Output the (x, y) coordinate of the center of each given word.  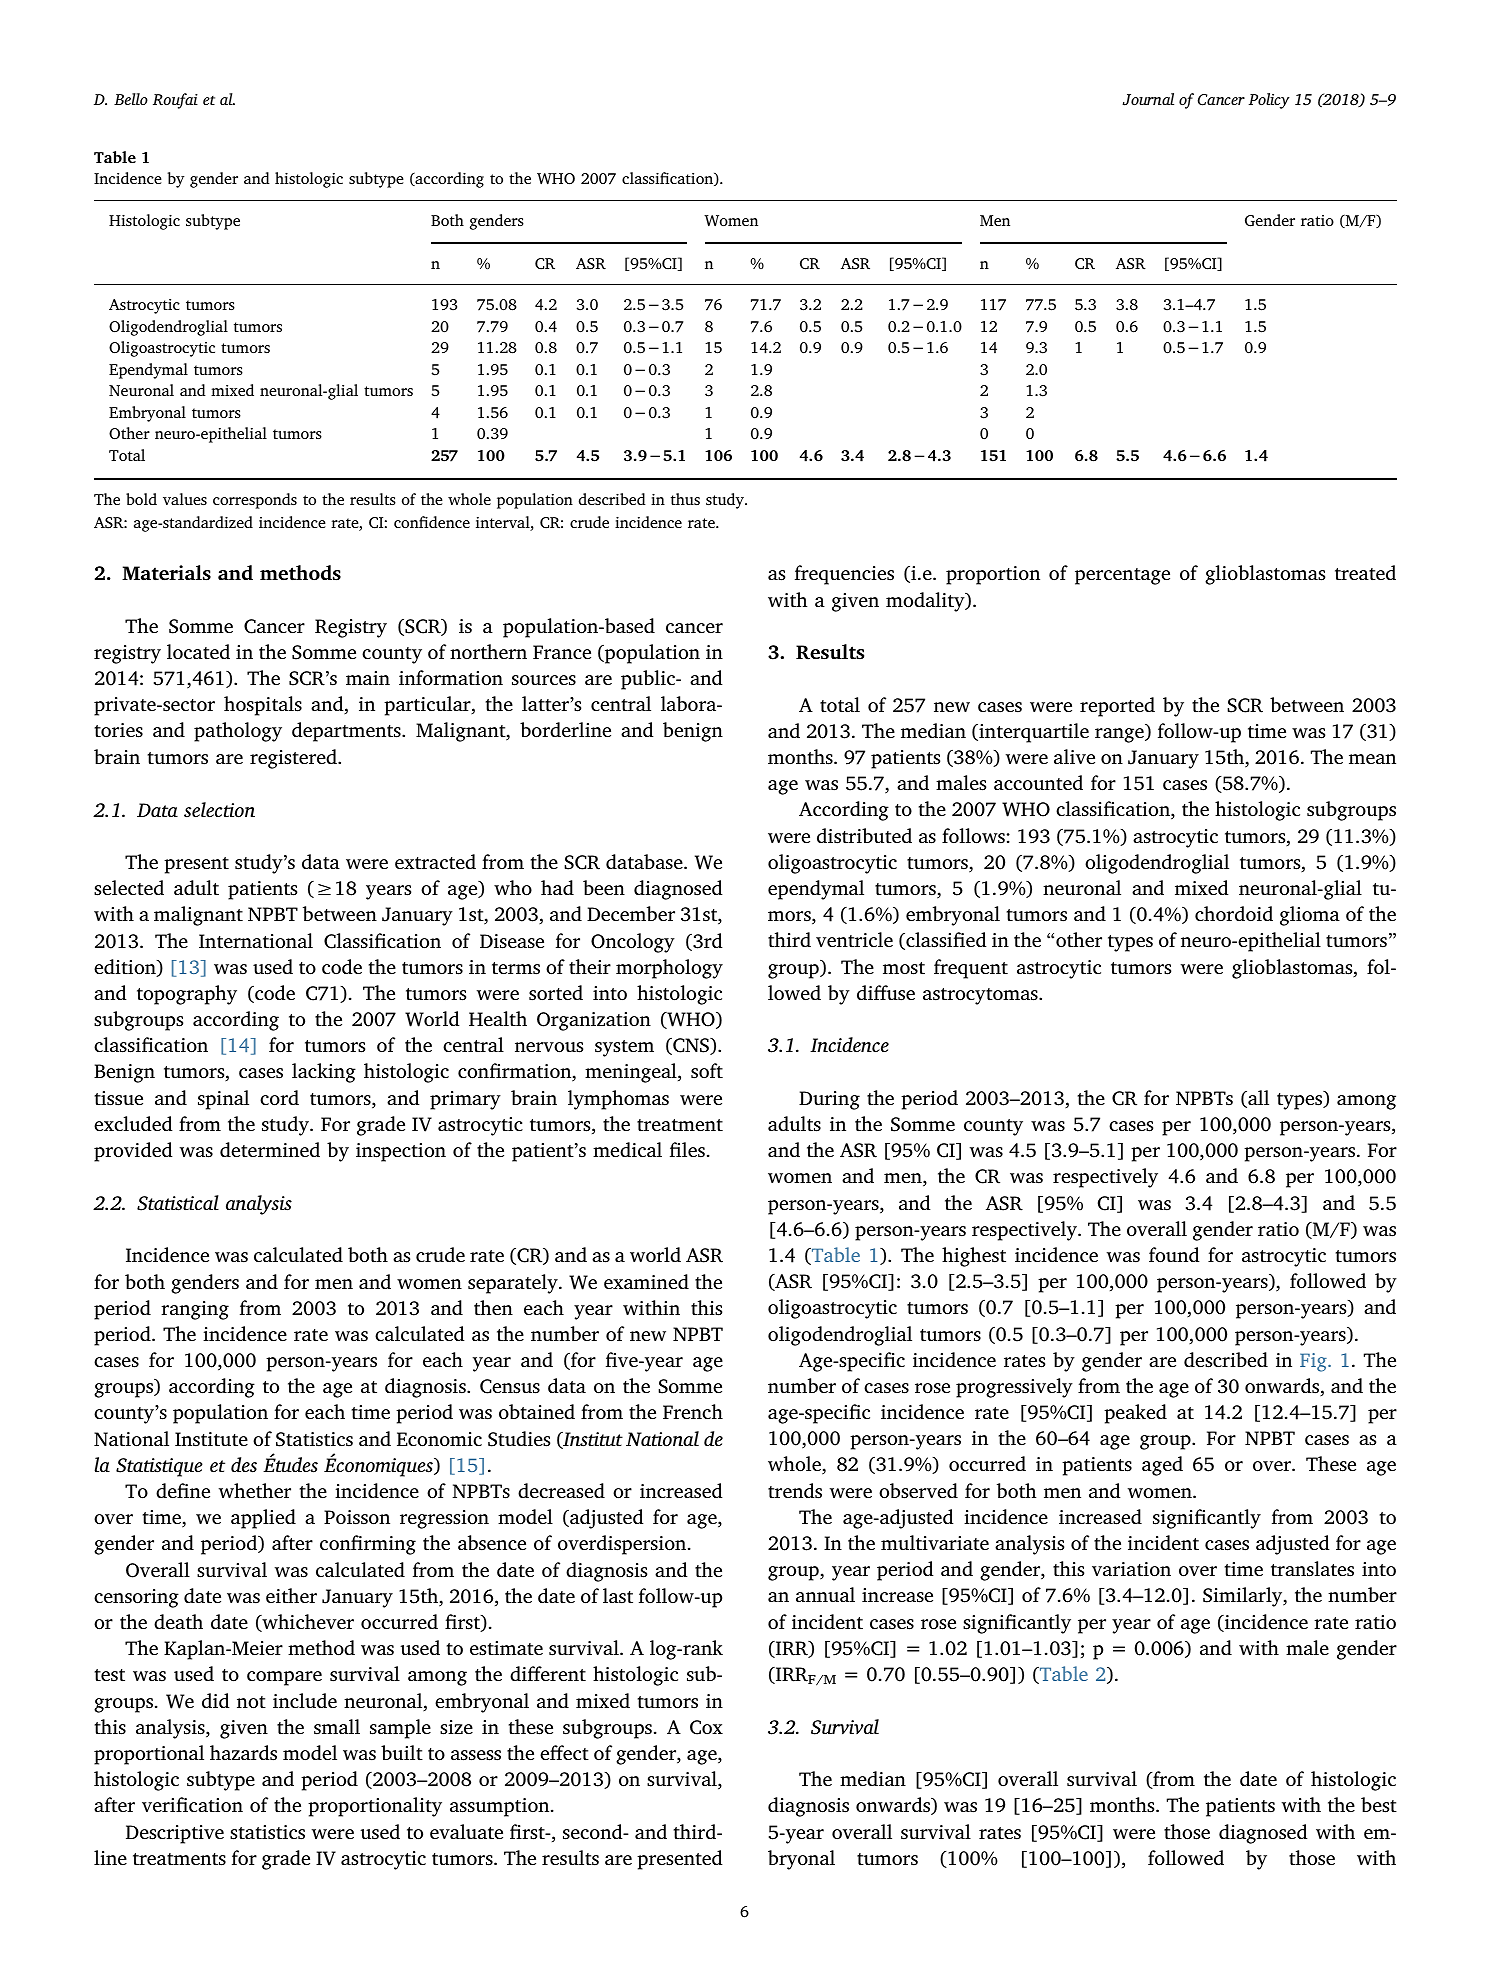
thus (685, 499)
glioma (1310, 916)
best (1379, 1805)
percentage (1122, 576)
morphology (669, 969)
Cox (706, 1727)
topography (187, 995)
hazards (243, 1752)
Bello (131, 99)
